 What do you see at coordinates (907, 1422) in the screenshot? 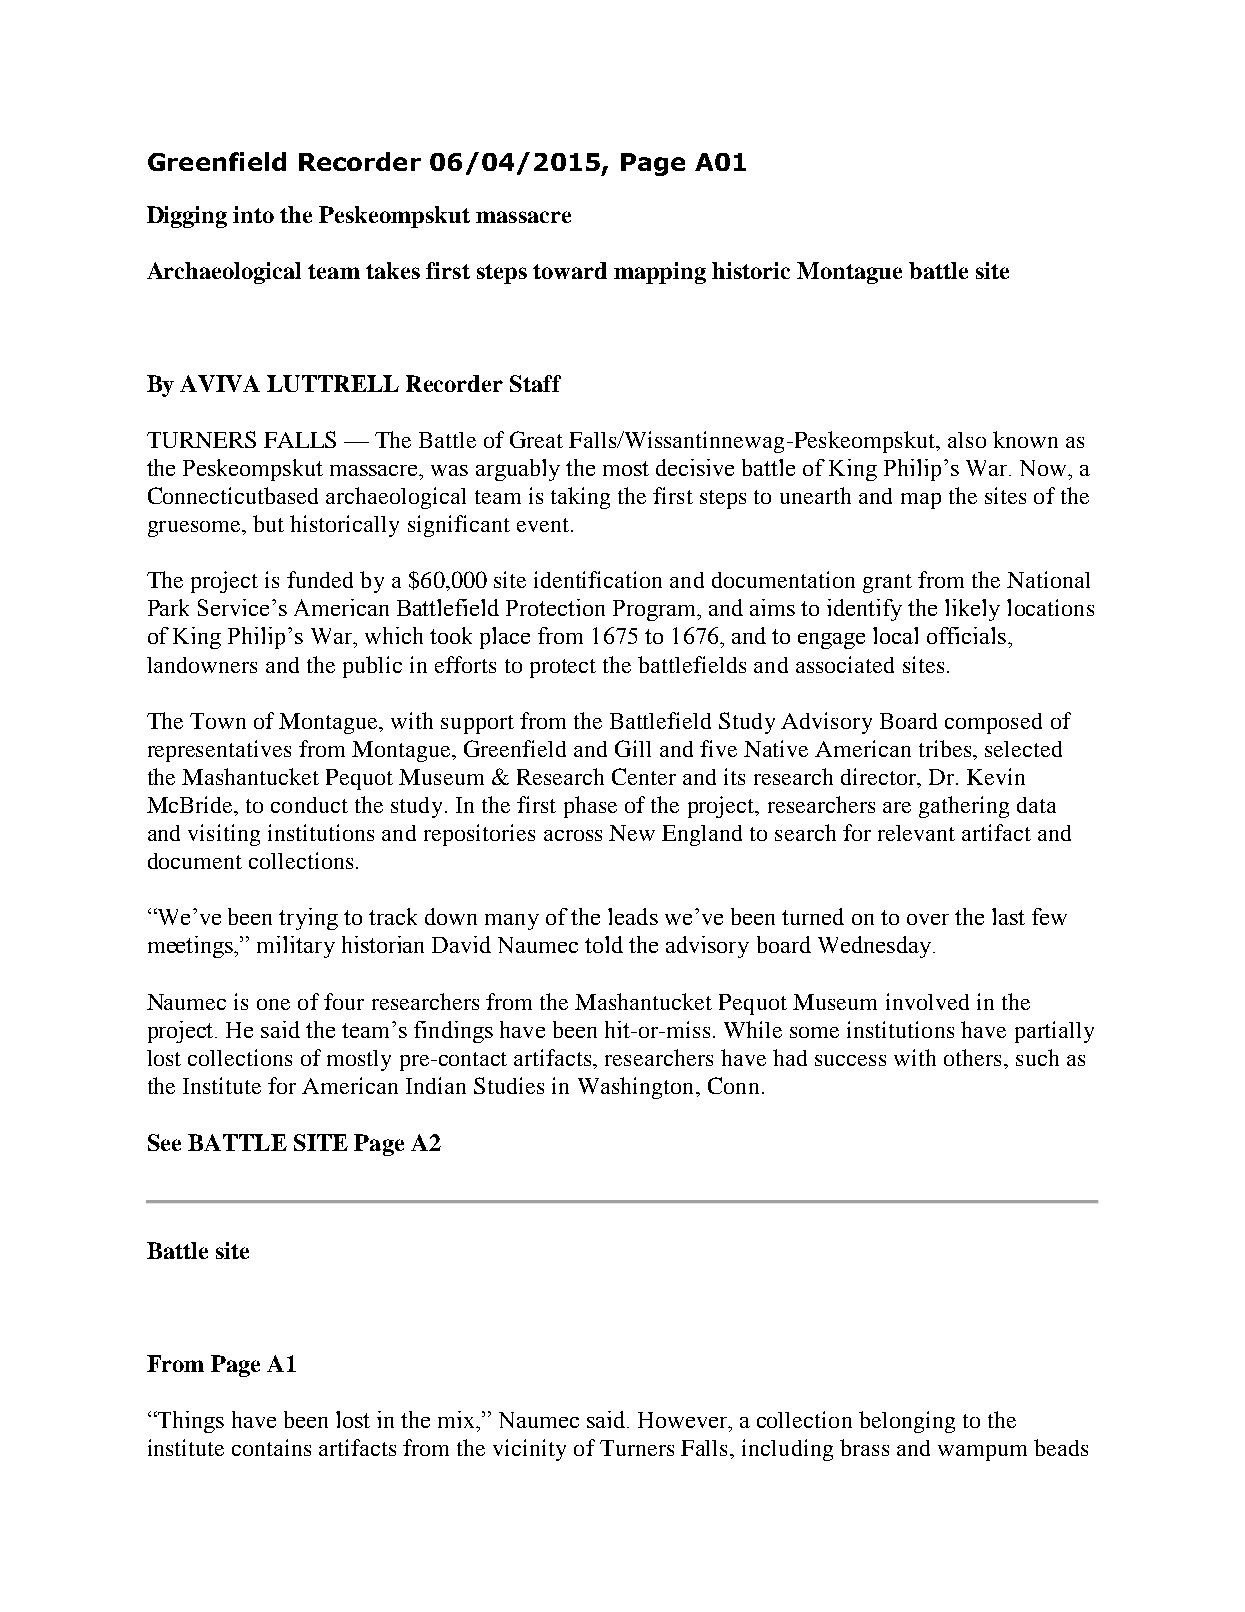
I see `belonging` at bounding box center [907, 1422].
